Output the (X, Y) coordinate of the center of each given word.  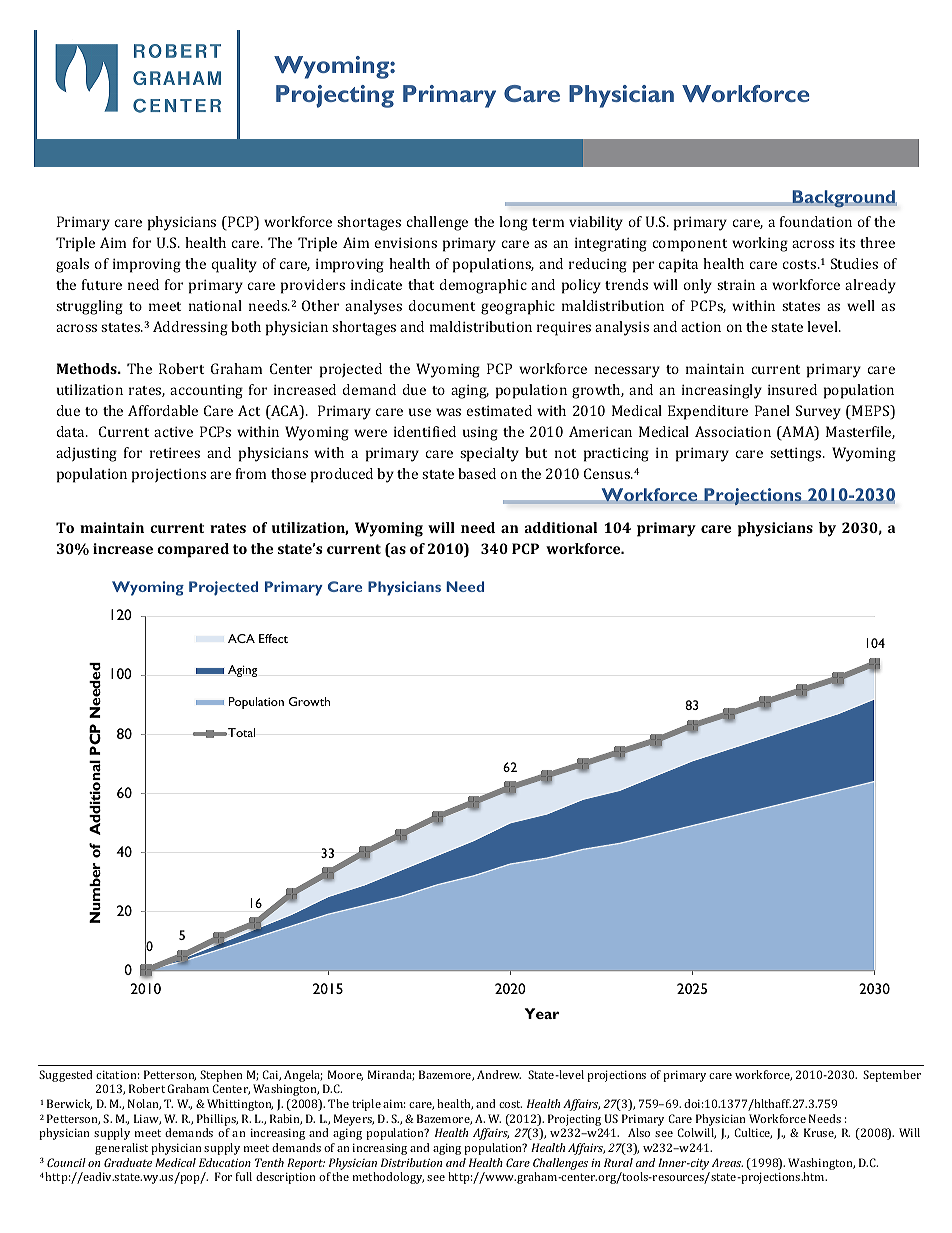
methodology (388, 1178)
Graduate (128, 1162)
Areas (727, 1162)
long (513, 223)
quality (234, 265)
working (760, 244)
